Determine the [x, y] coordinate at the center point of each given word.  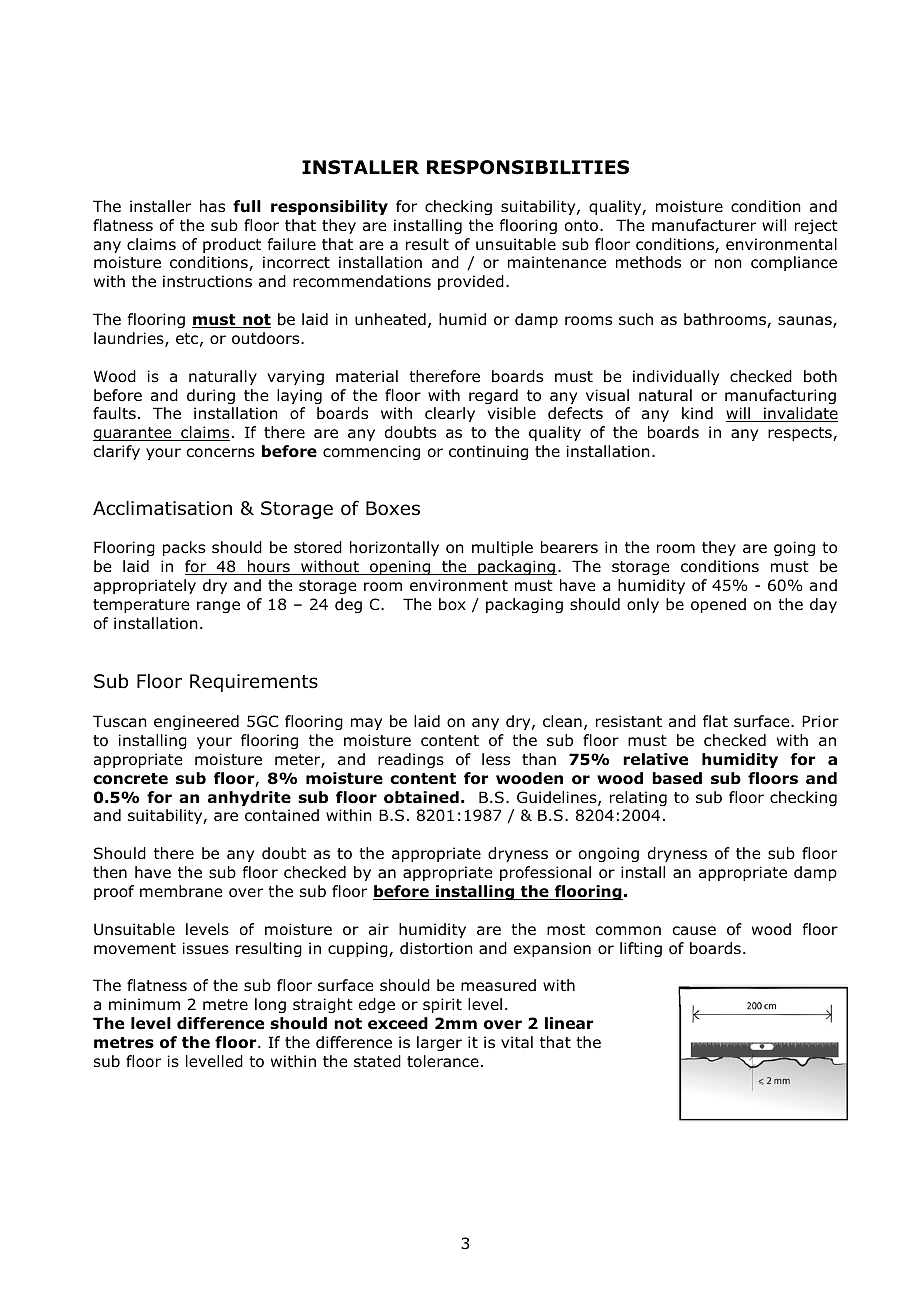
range [218, 607]
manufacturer [704, 225]
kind [697, 413]
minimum [144, 1004]
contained [282, 815]
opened [718, 605]
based [677, 778]
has [212, 206]
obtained [421, 797]
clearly [450, 414]
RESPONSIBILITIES [528, 167]
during [211, 396]
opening [400, 567]
